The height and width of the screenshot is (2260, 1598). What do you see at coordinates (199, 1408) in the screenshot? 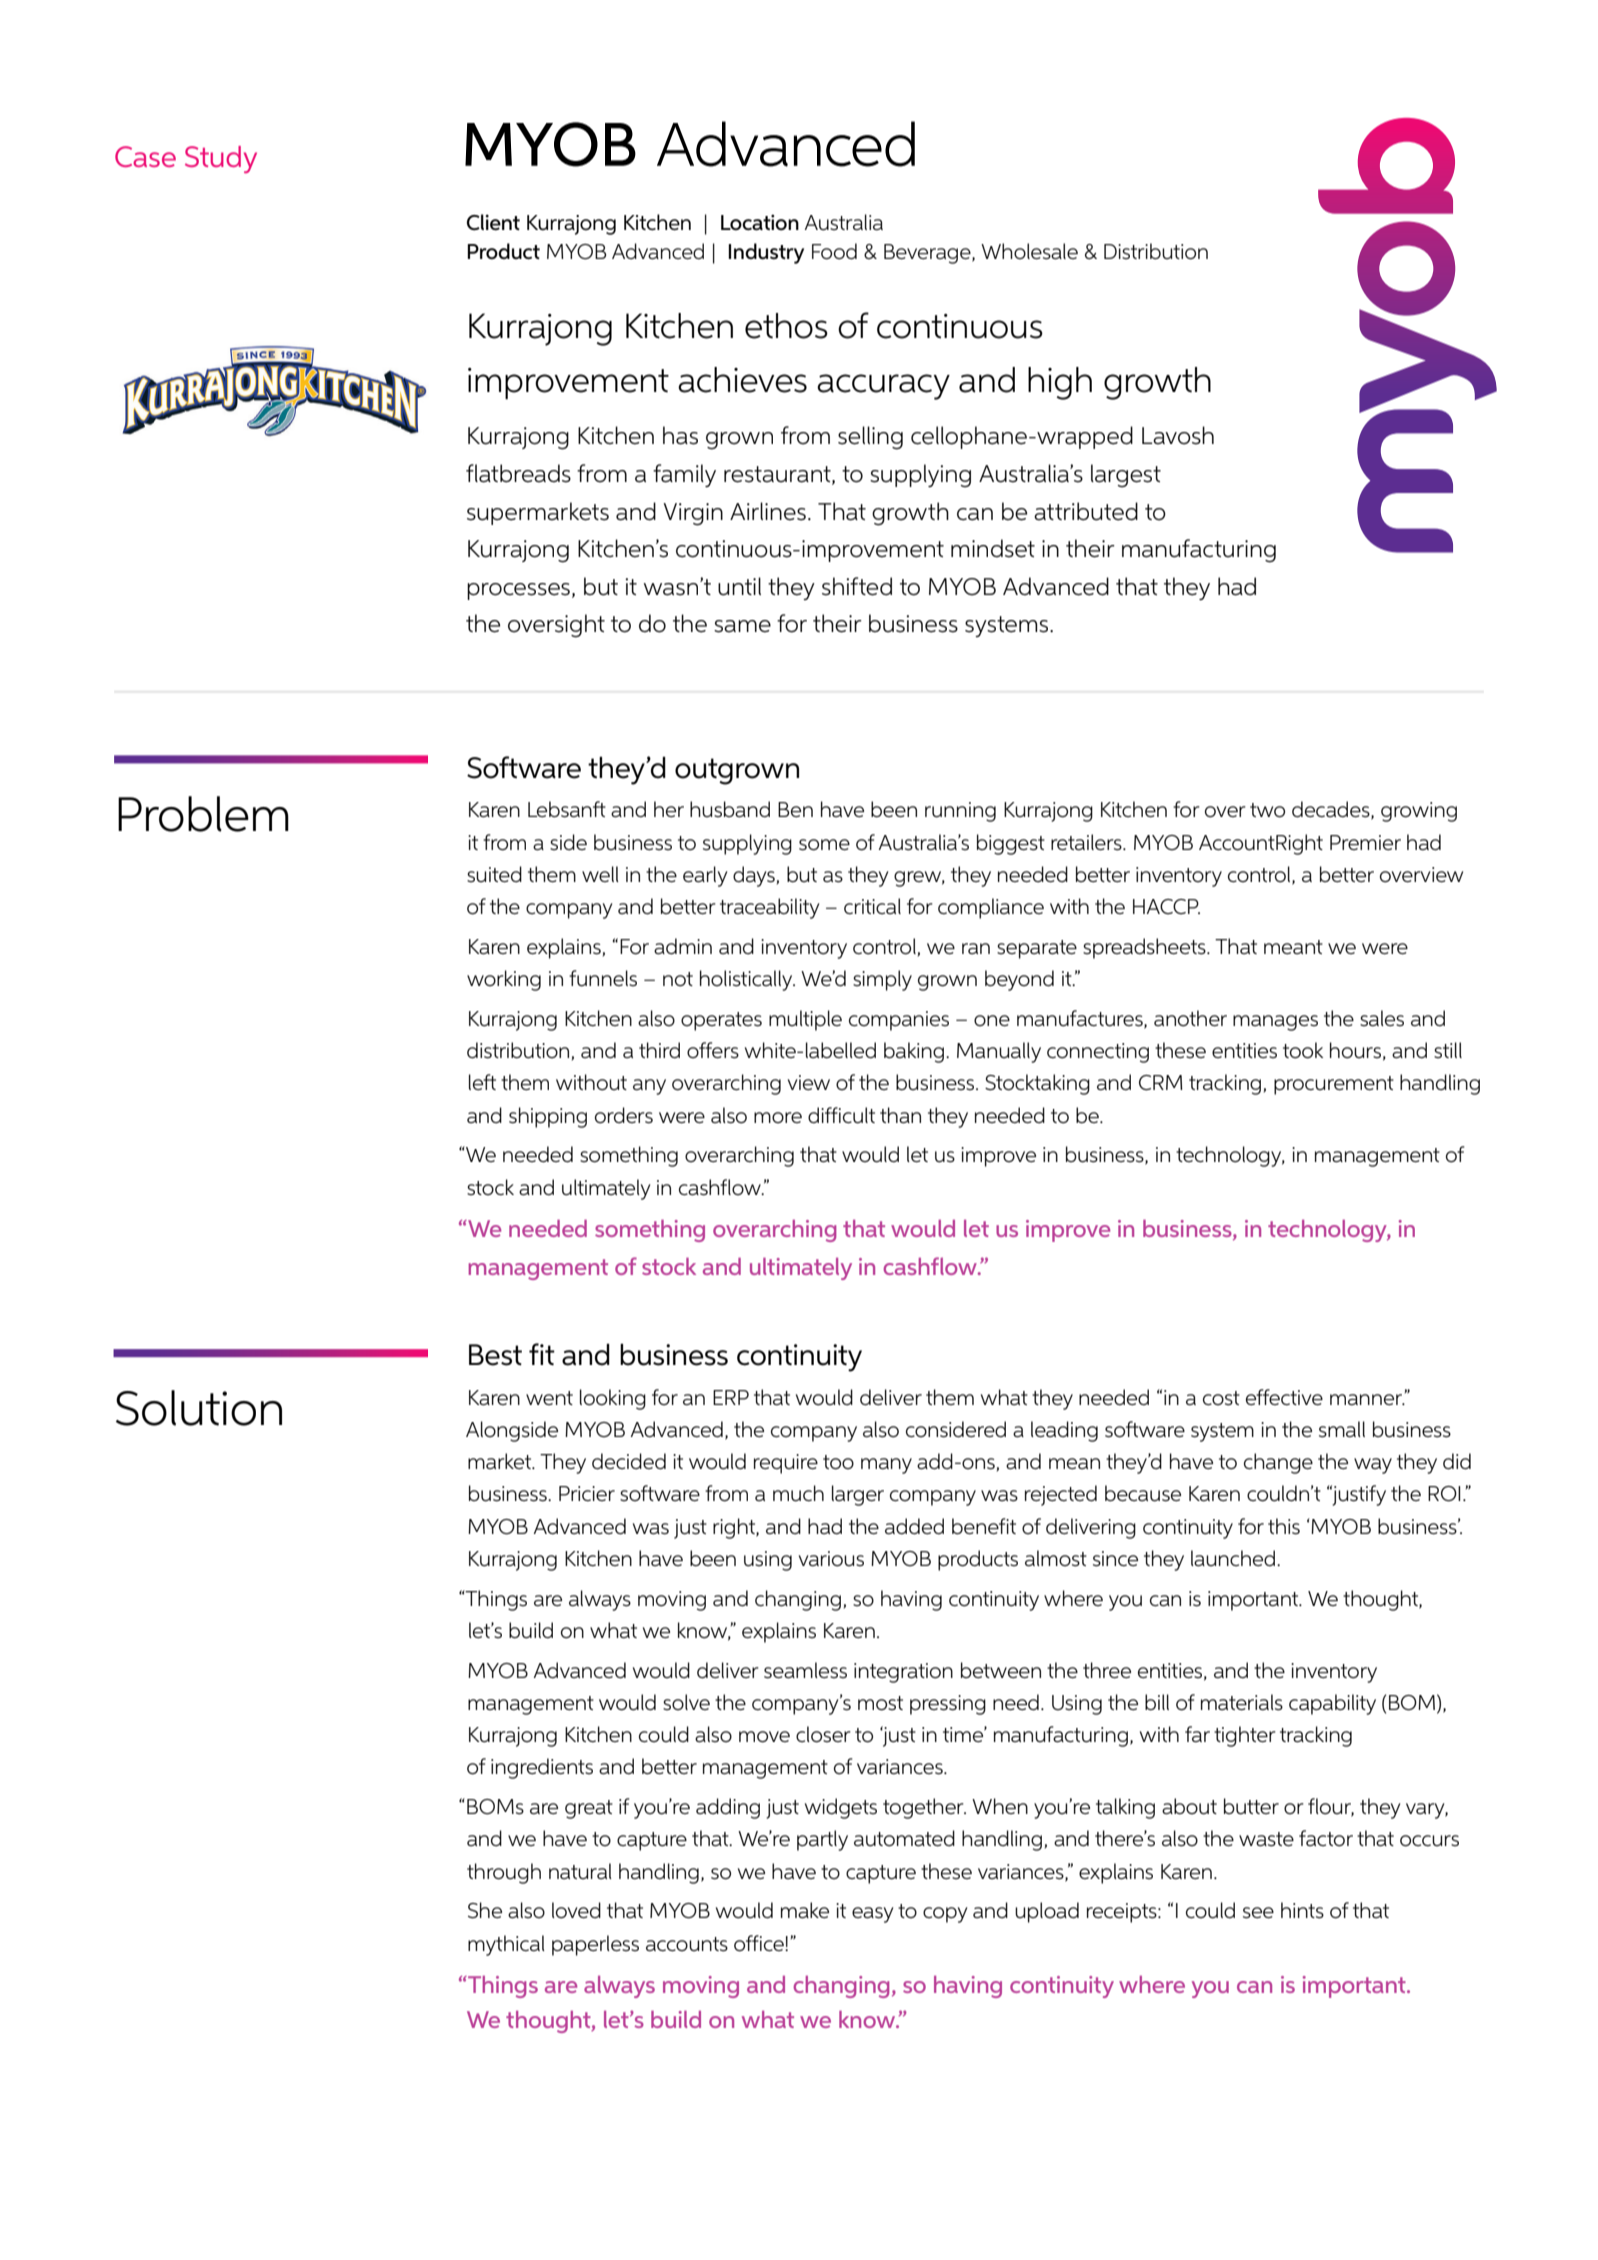
I see `Solution` at bounding box center [199, 1408].
